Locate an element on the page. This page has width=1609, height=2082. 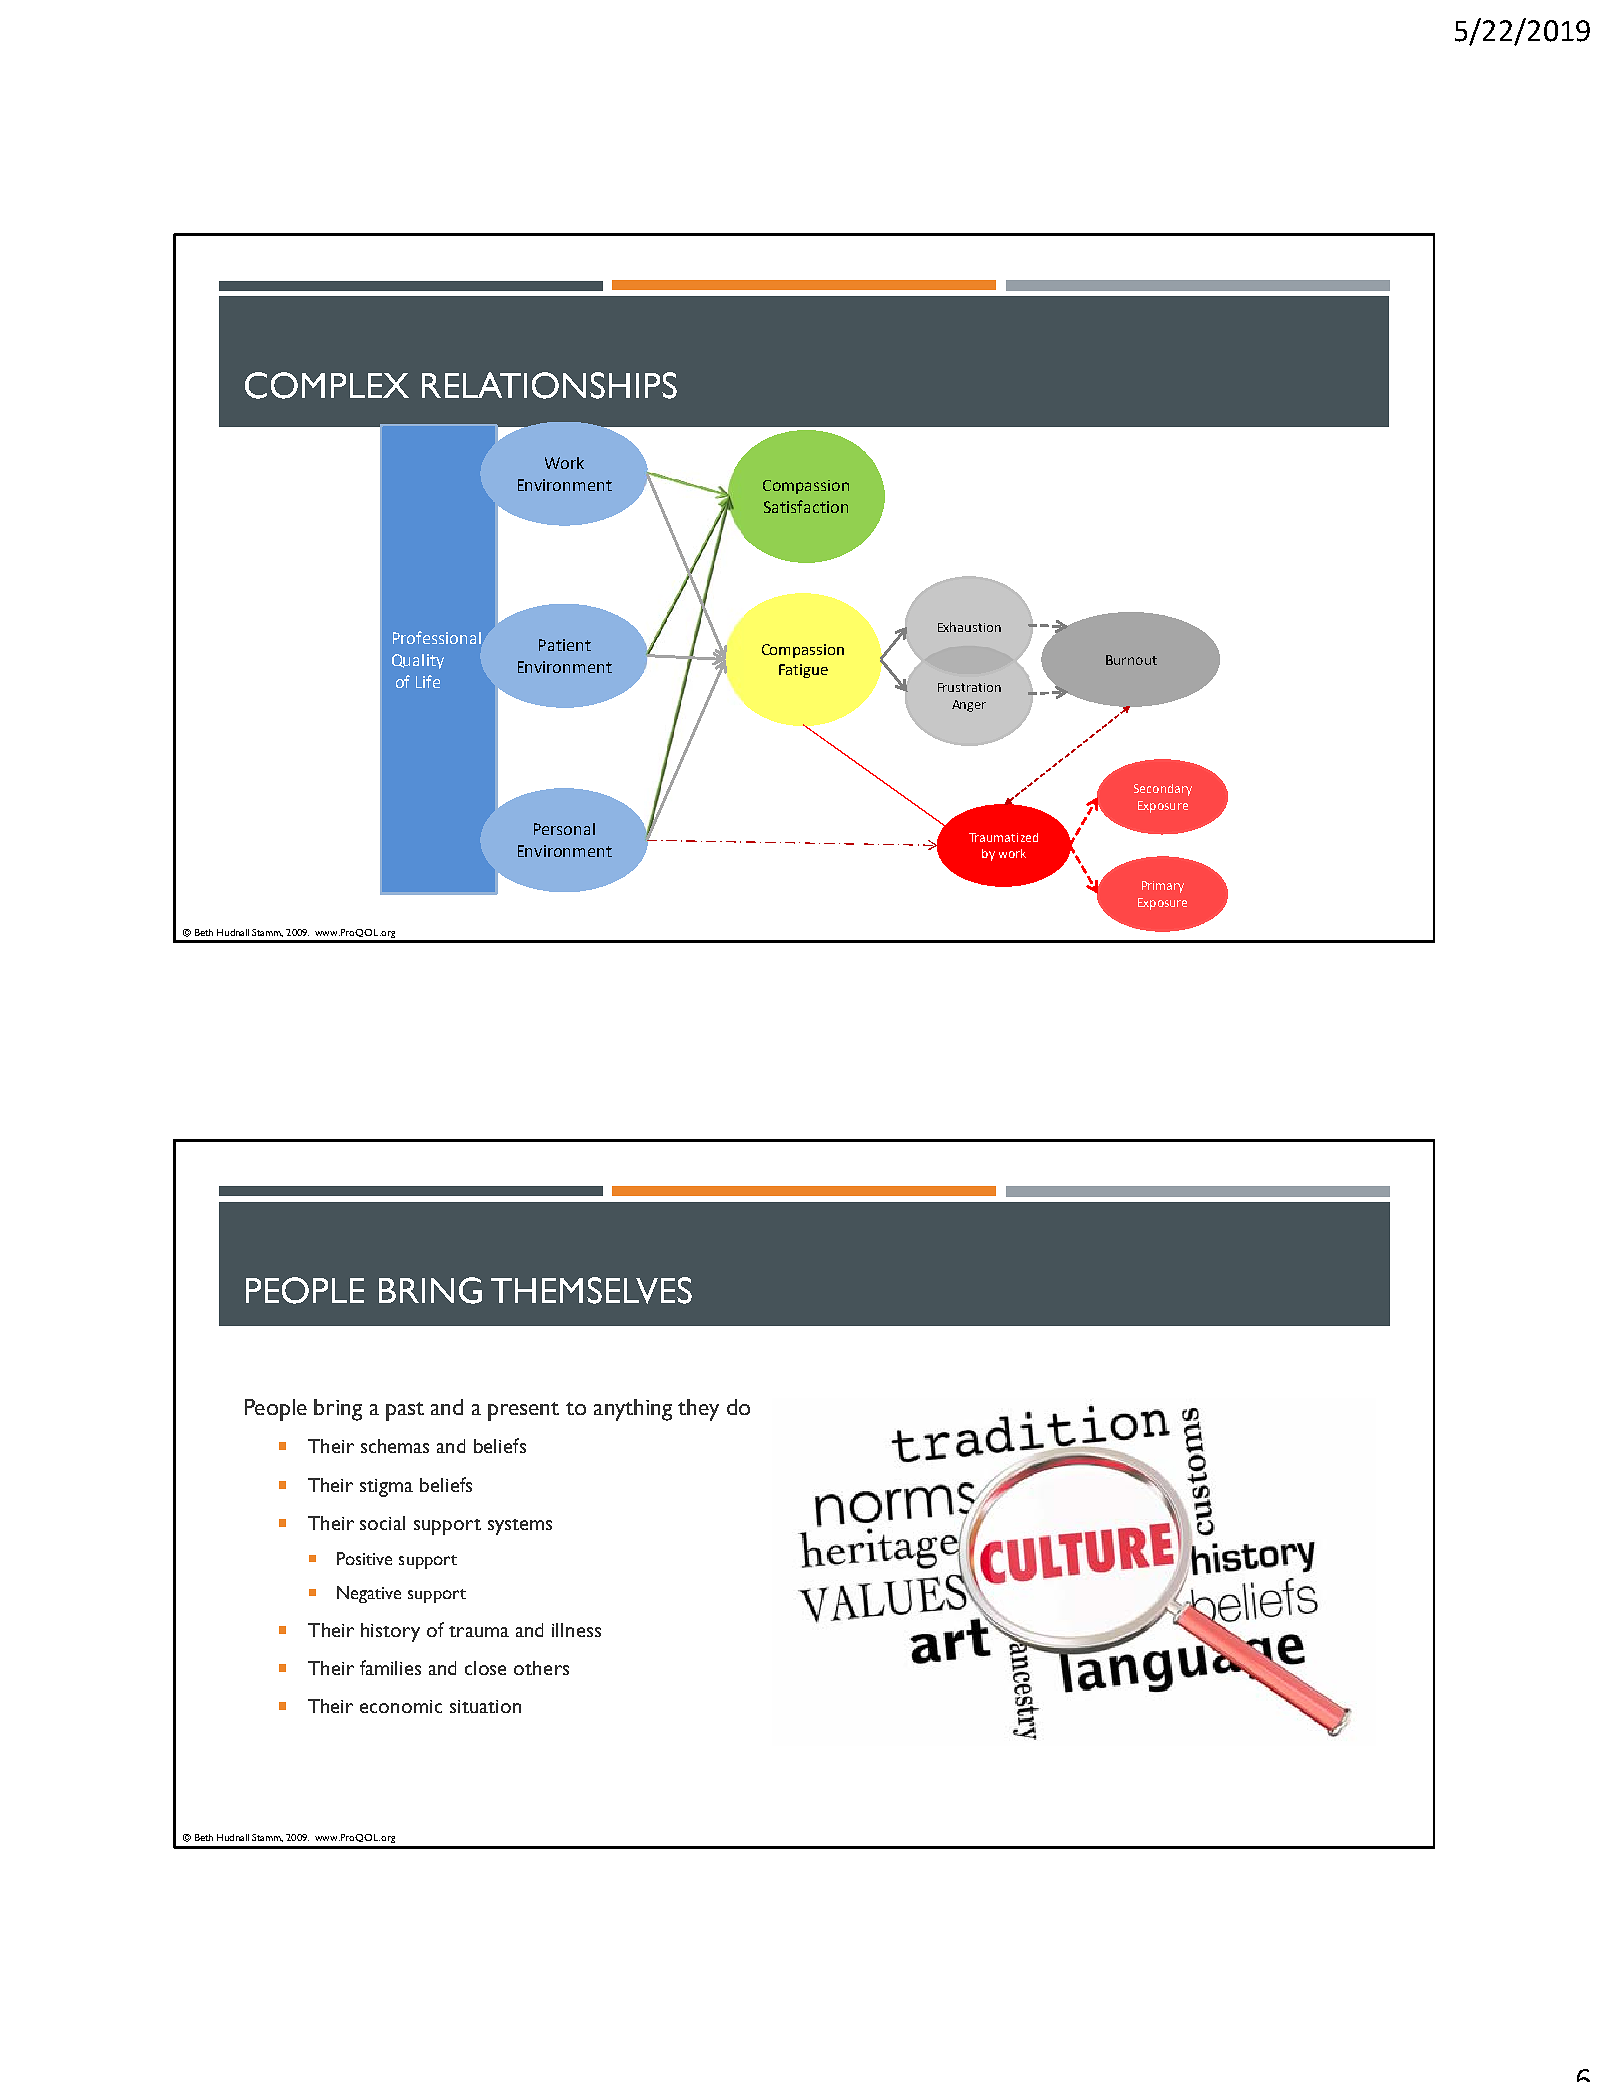
THEMSELVES is located at coordinates (591, 1290).
